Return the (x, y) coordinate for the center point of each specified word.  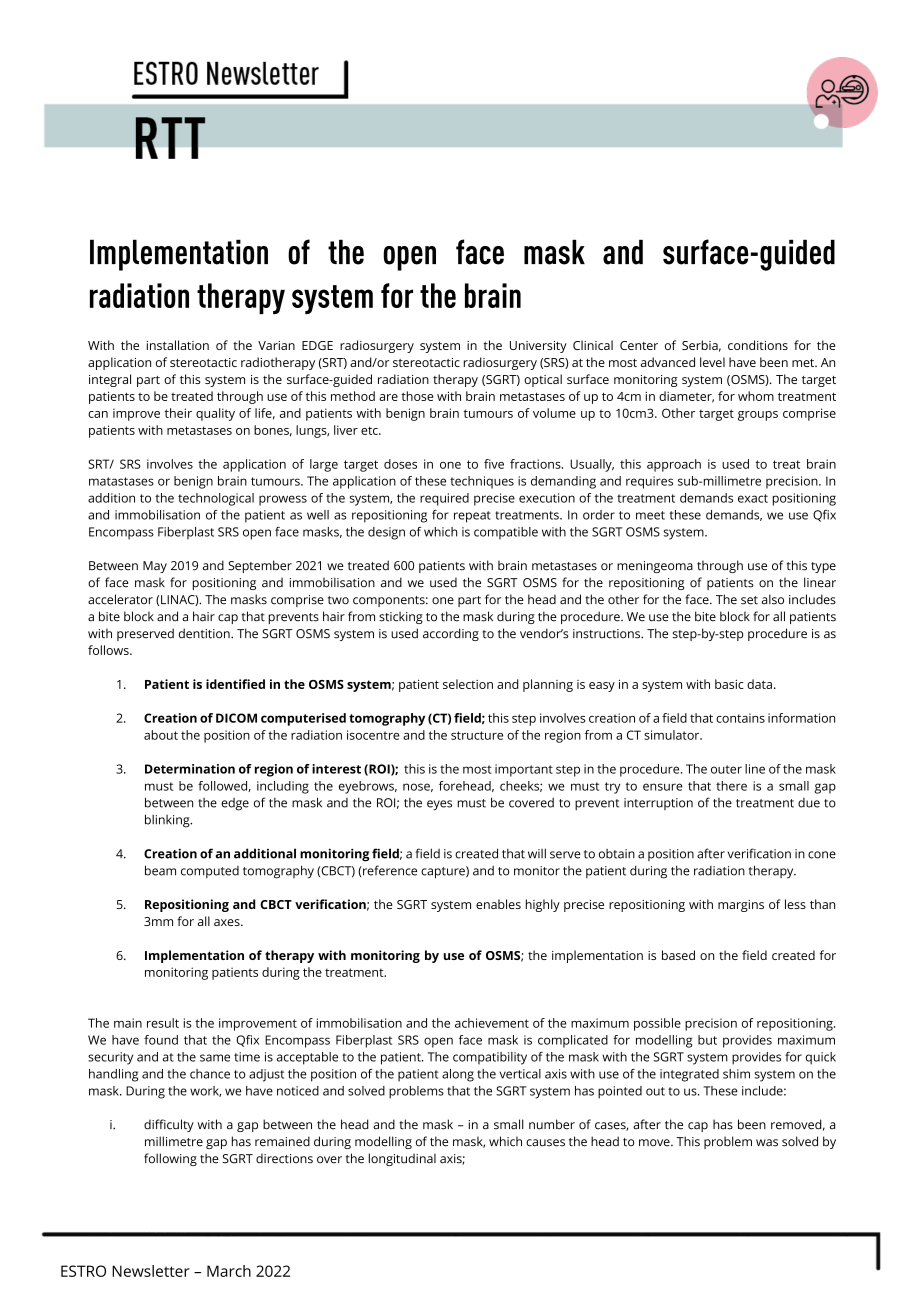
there (731, 786)
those (417, 396)
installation (177, 345)
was (767, 1143)
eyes (439, 805)
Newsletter (151, 1271)
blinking (168, 821)
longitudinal (402, 1159)
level (712, 362)
